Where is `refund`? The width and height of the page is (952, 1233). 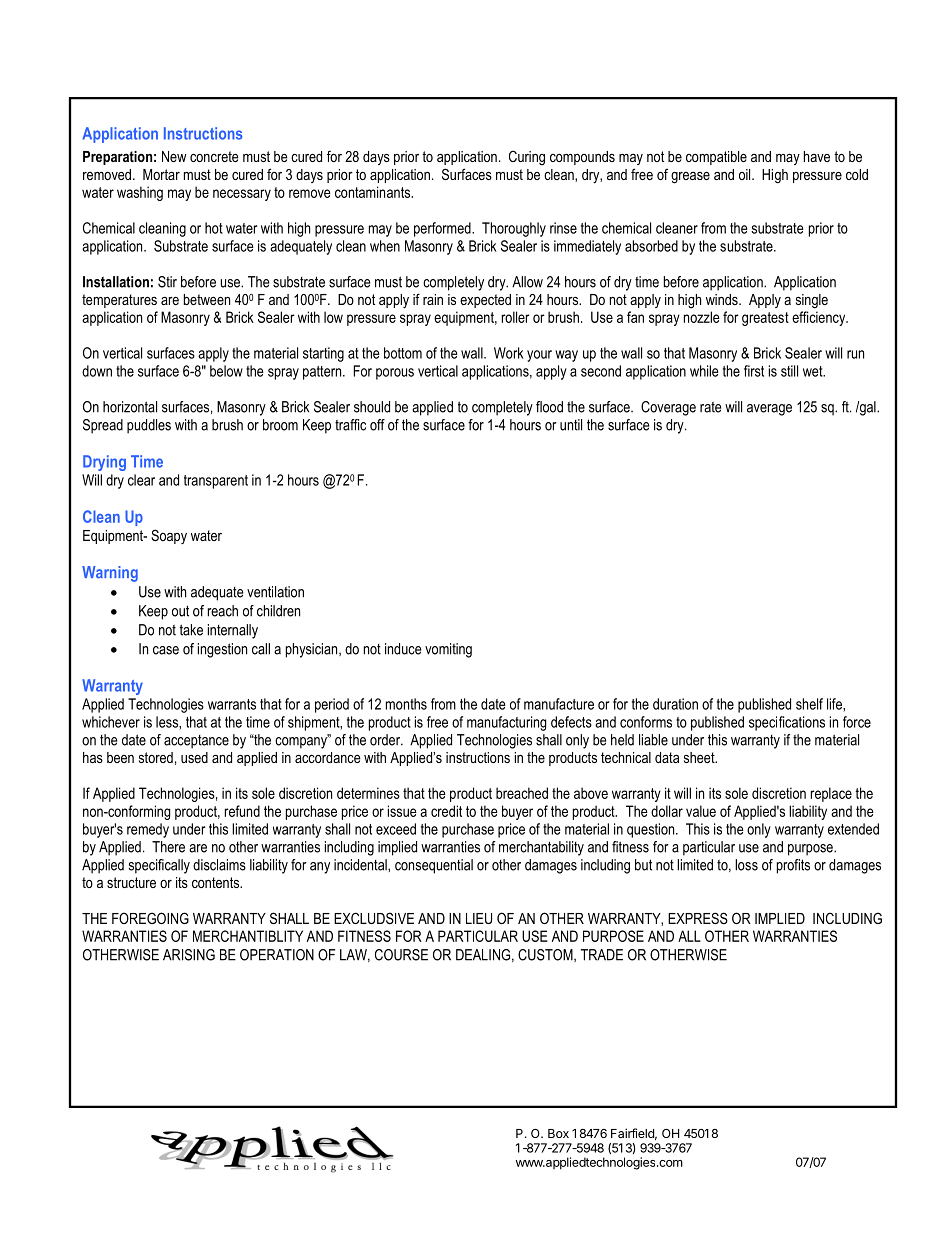
refund is located at coordinates (242, 811).
